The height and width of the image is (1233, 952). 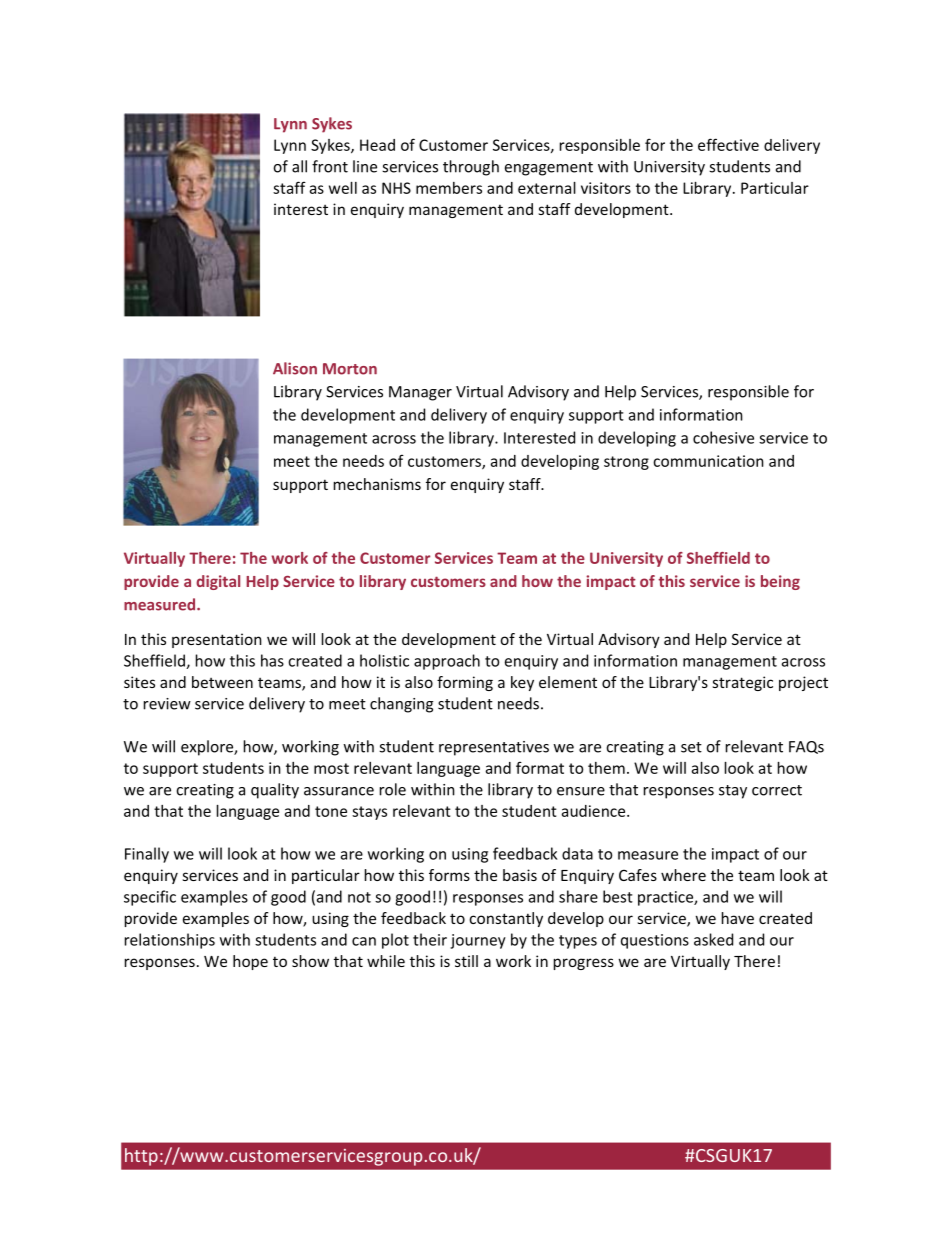 What do you see at coordinates (330, 166) in the image?
I see `front` at bounding box center [330, 166].
